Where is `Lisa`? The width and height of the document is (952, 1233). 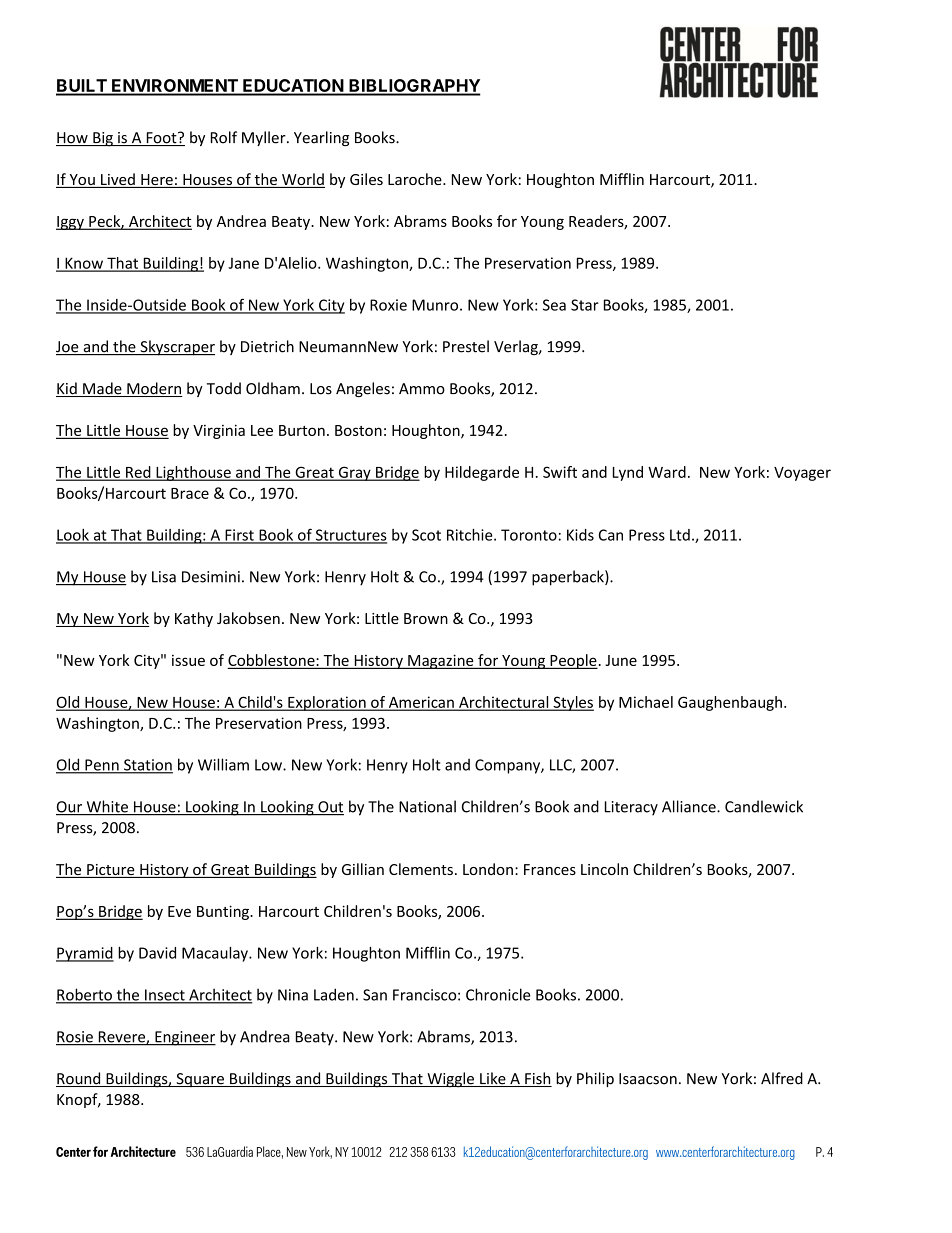
Lisa is located at coordinates (164, 577).
